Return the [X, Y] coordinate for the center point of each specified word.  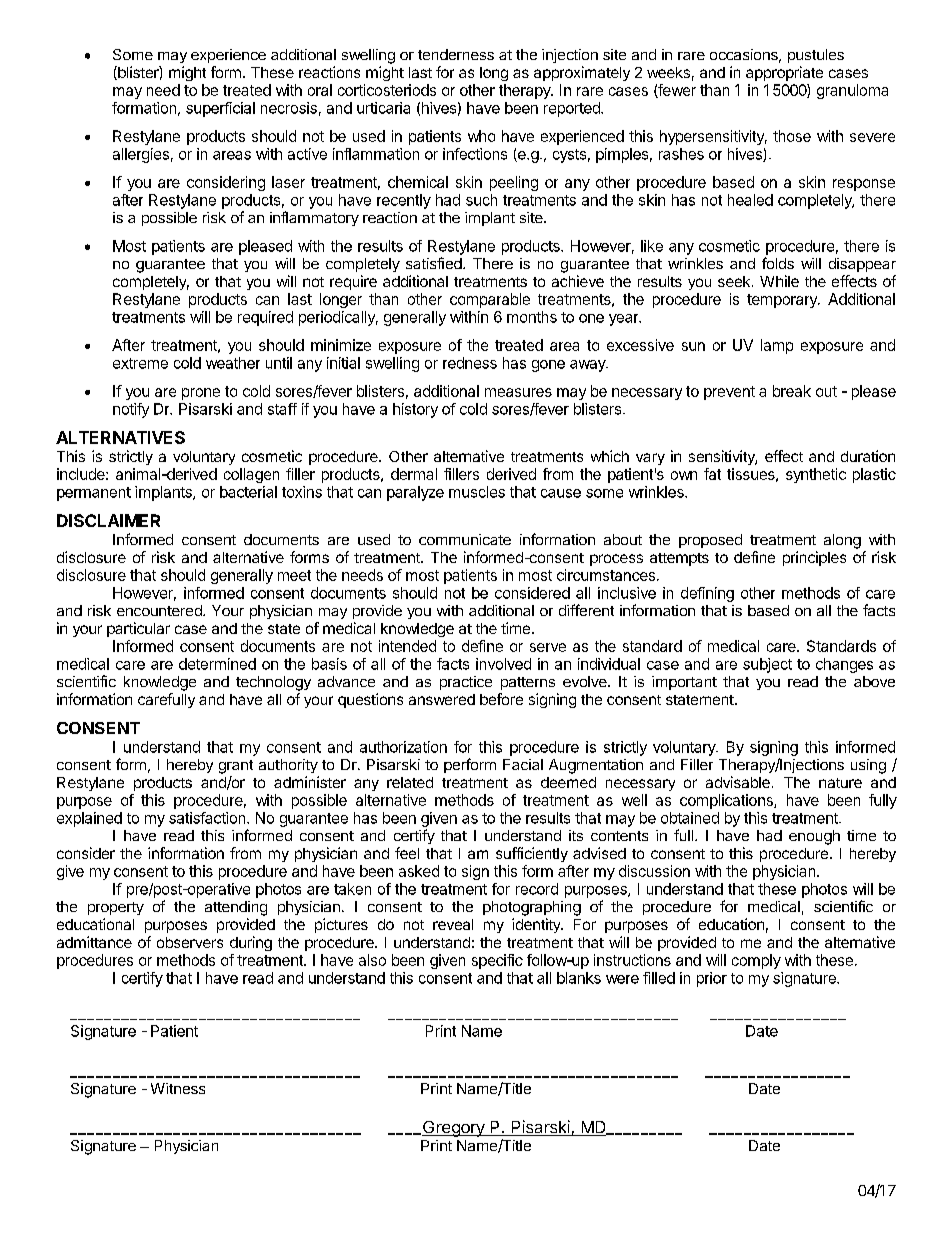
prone [201, 394]
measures [518, 392]
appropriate [784, 73]
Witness [178, 1088]
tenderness [456, 54]
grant [236, 767]
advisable [738, 782]
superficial [220, 109]
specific [497, 961]
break [792, 391]
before [501, 699]
